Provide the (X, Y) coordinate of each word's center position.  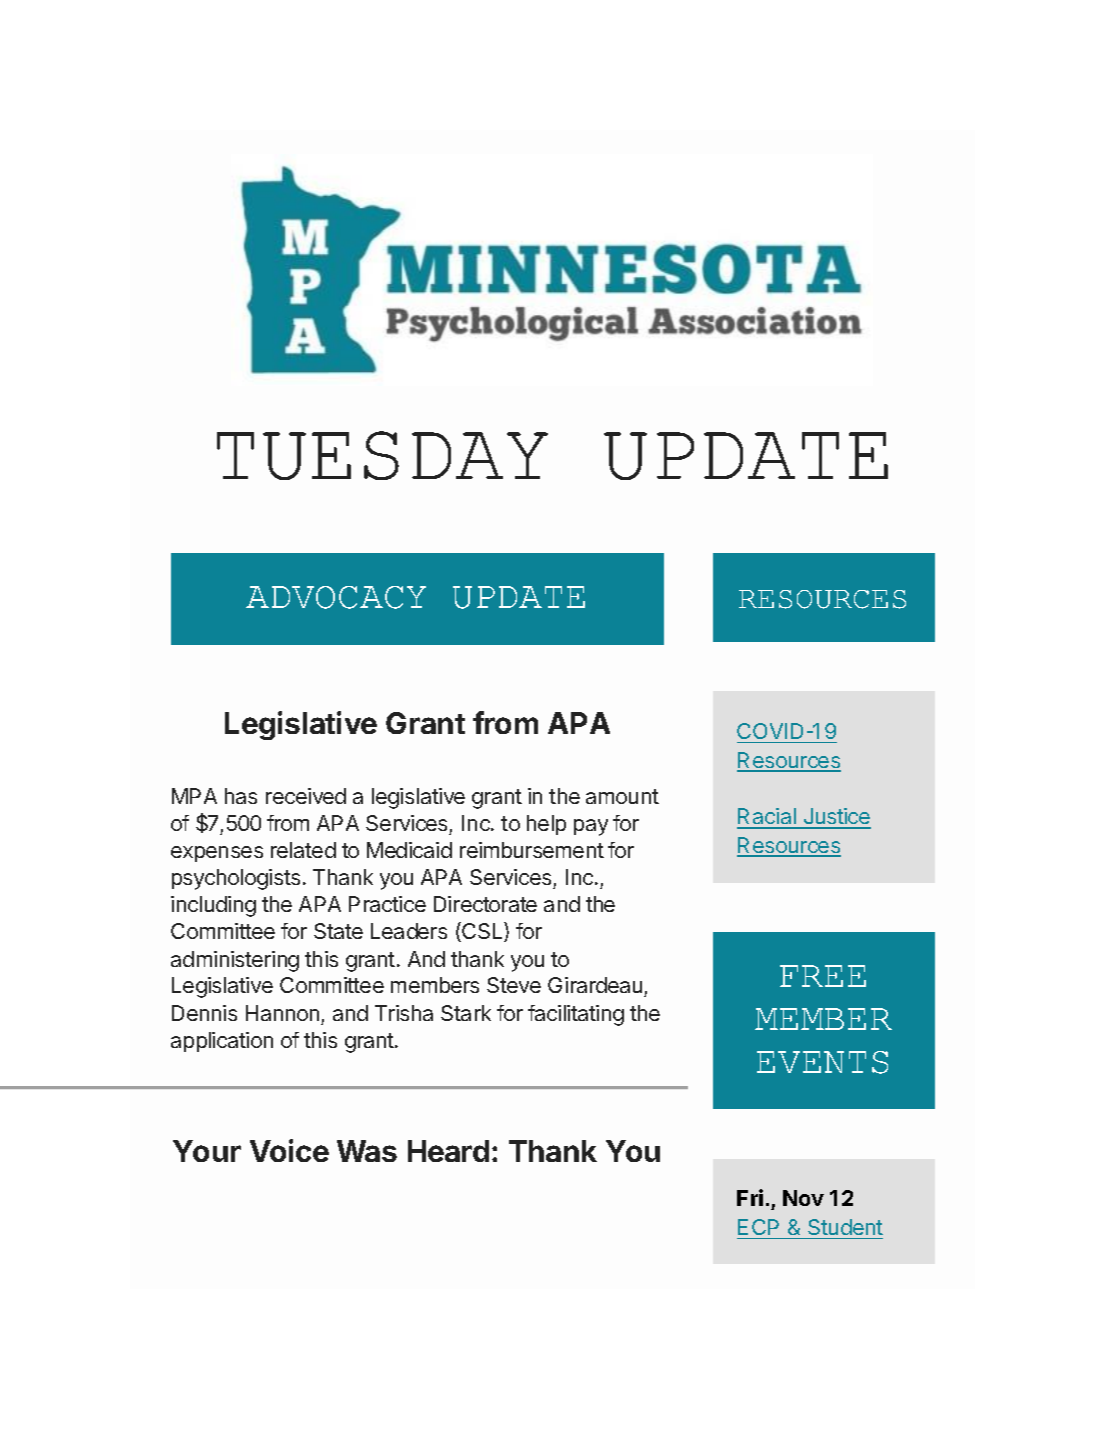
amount (622, 796)
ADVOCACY (336, 597)
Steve (514, 985)
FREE (823, 976)
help (546, 825)
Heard (448, 1151)
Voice (289, 1150)
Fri (750, 1197)
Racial (767, 818)
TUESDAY (382, 455)
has (241, 796)
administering (235, 961)
